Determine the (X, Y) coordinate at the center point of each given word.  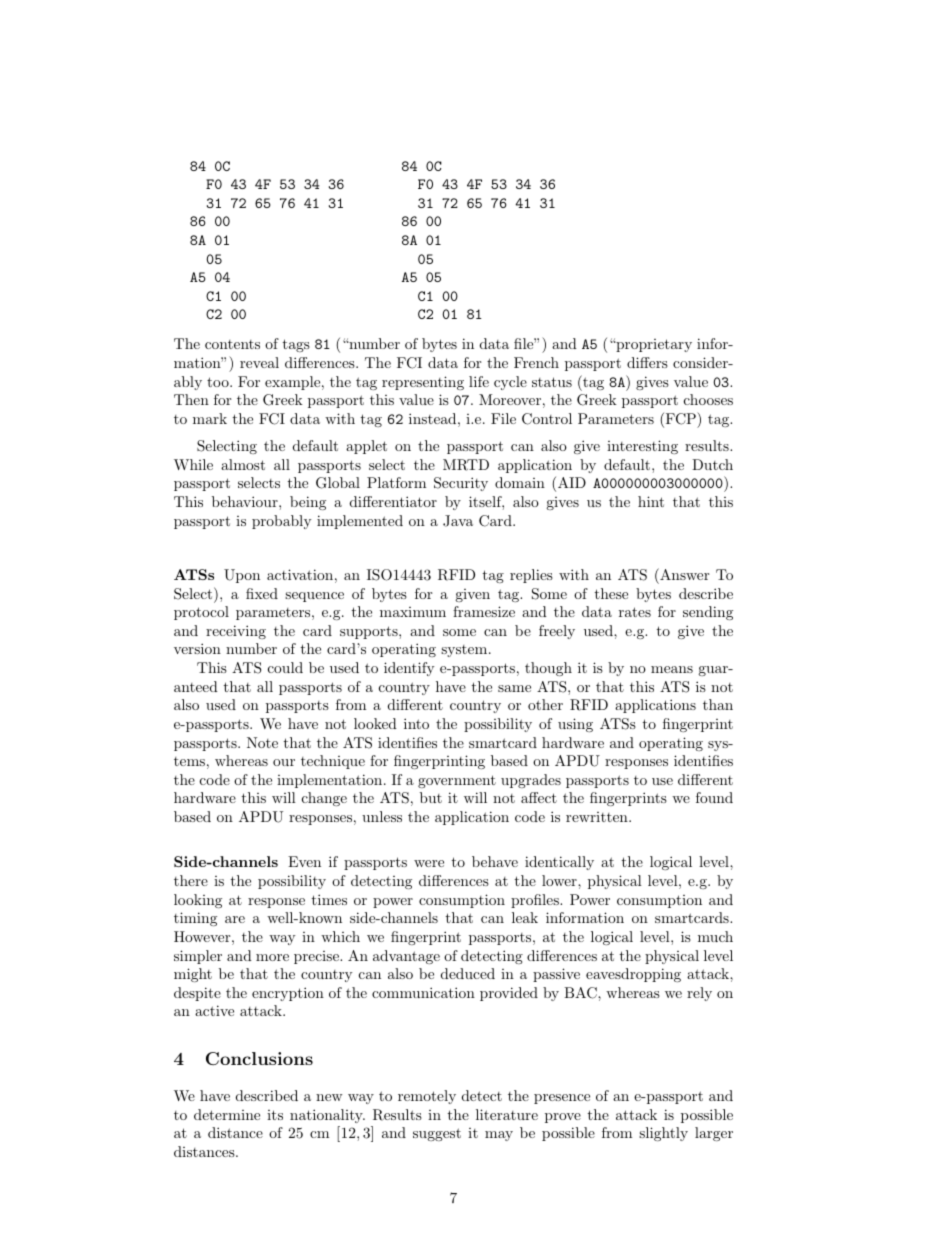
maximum (413, 612)
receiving (236, 632)
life (479, 381)
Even (304, 861)
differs (647, 362)
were (429, 863)
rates (635, 612)
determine (227, 1114)
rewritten (598, 817)
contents (232, 344)
